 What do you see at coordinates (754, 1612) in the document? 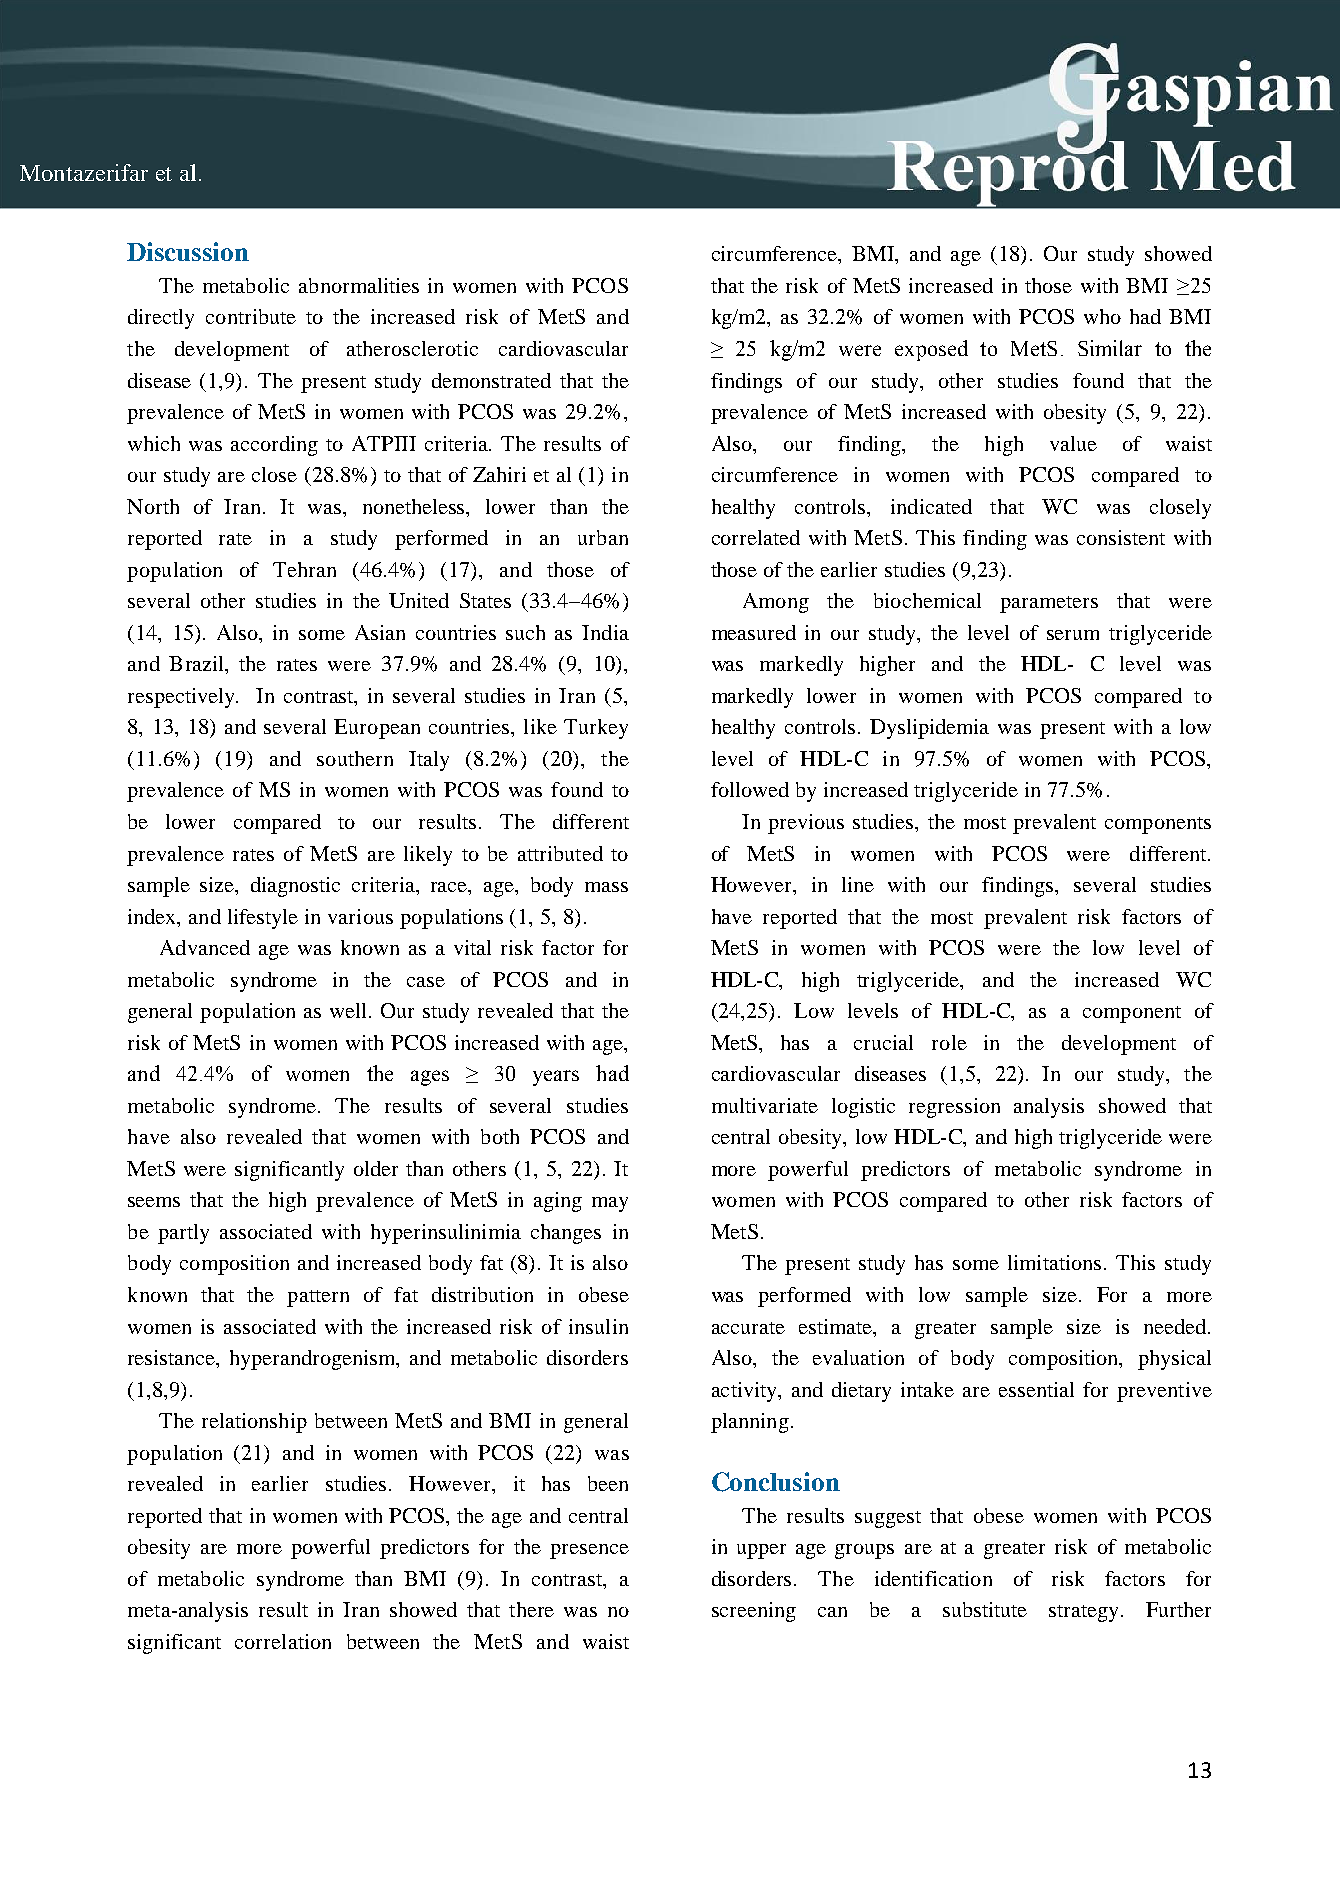
I see `screening` at bounding box center [754, 1612].
